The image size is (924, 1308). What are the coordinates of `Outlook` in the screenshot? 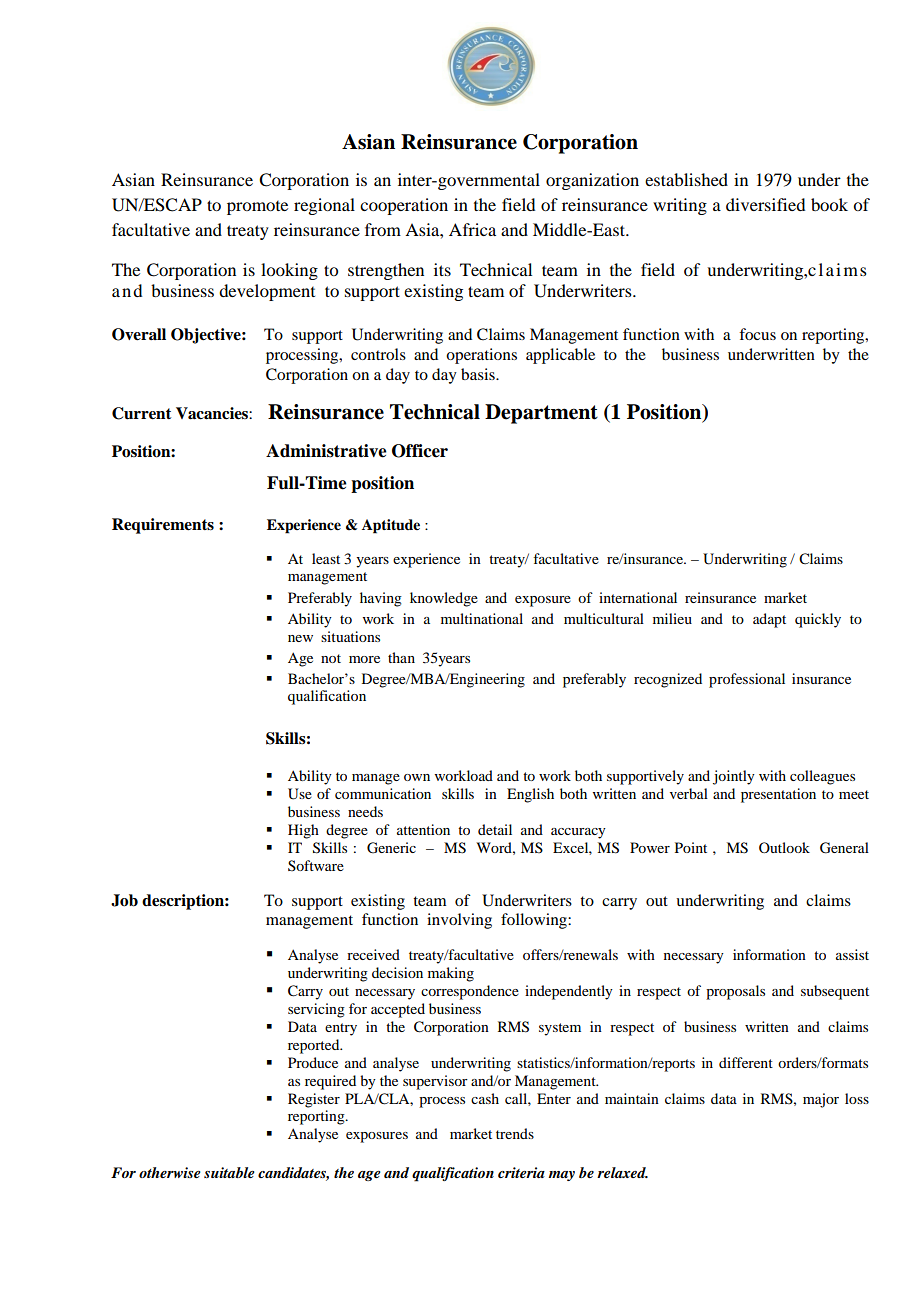 It's located at (784, 847).
